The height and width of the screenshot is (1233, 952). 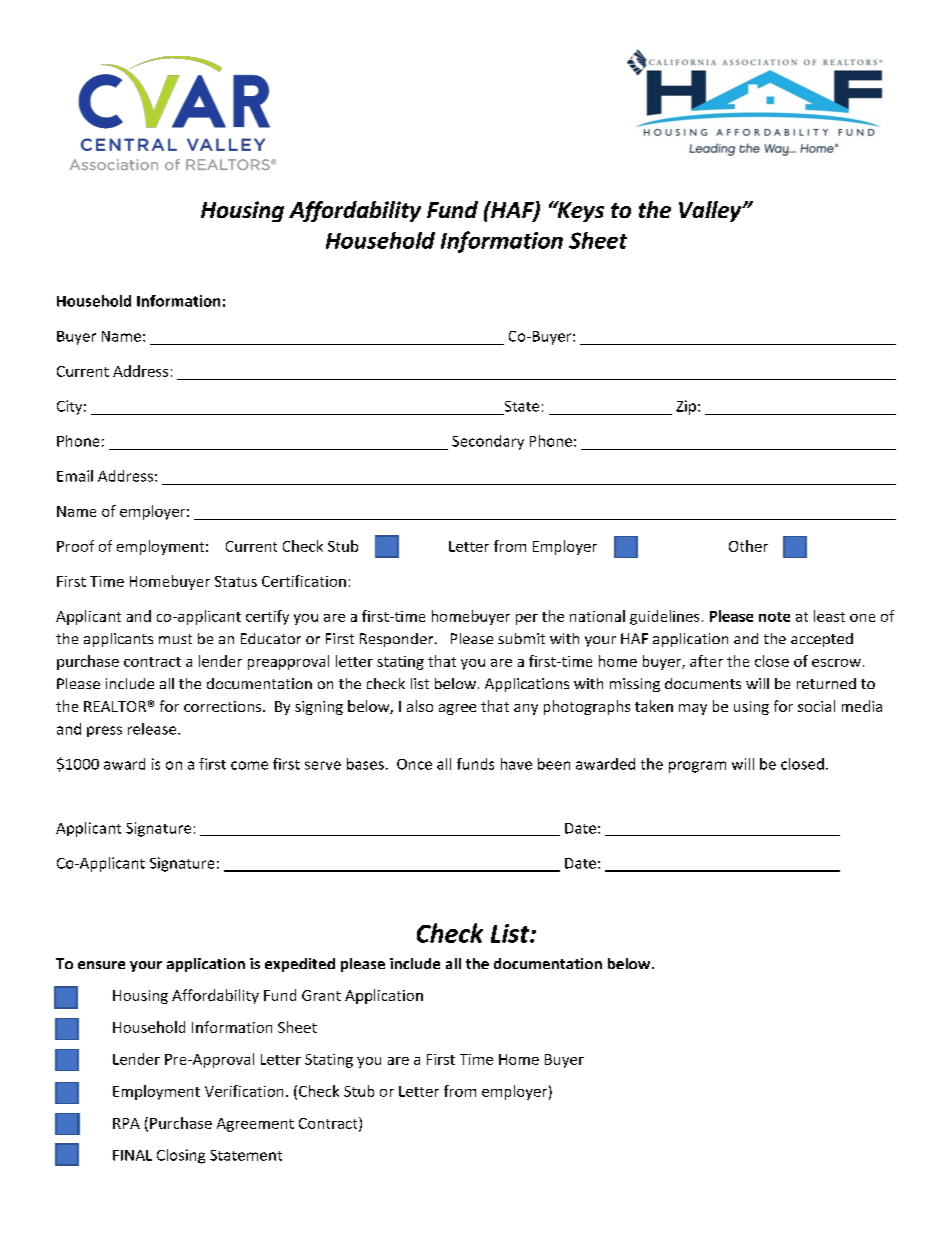 What do you see at coordinates (516, 764) in the screenshot?
I see `have` at bounding box center [516, 764].
